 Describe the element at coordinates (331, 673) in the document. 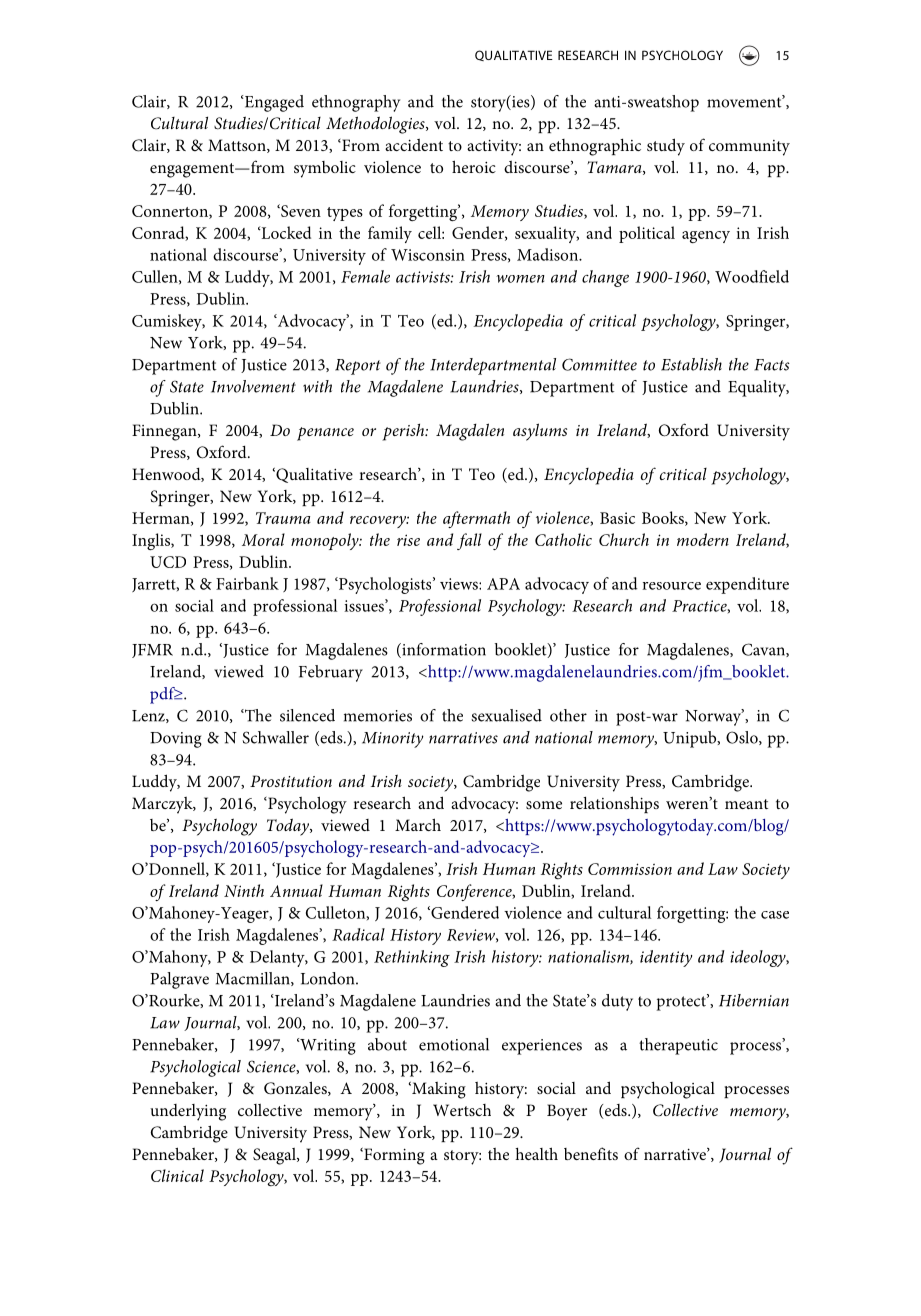

I see `February` at that location.
